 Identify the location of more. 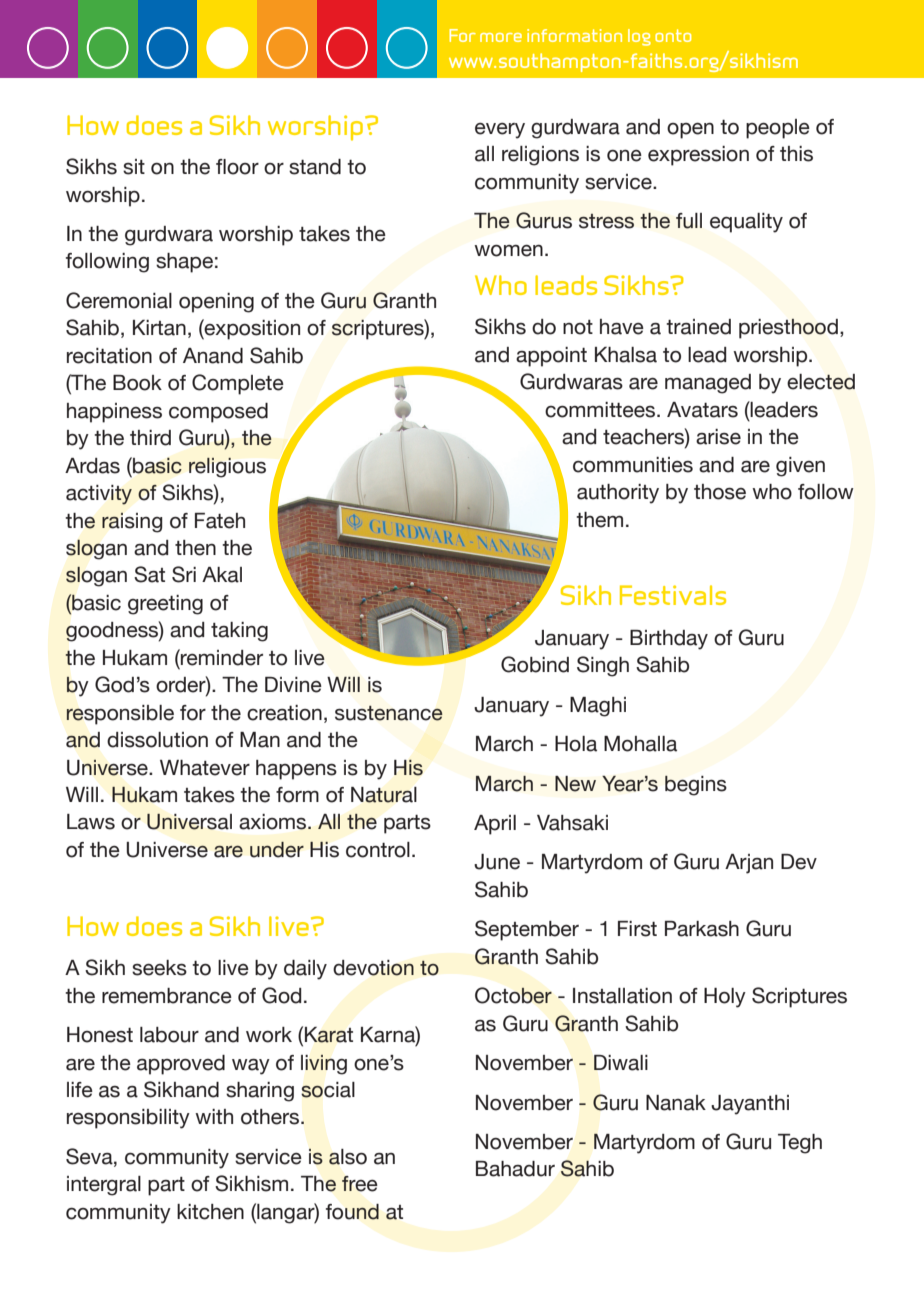
(501, 37).
